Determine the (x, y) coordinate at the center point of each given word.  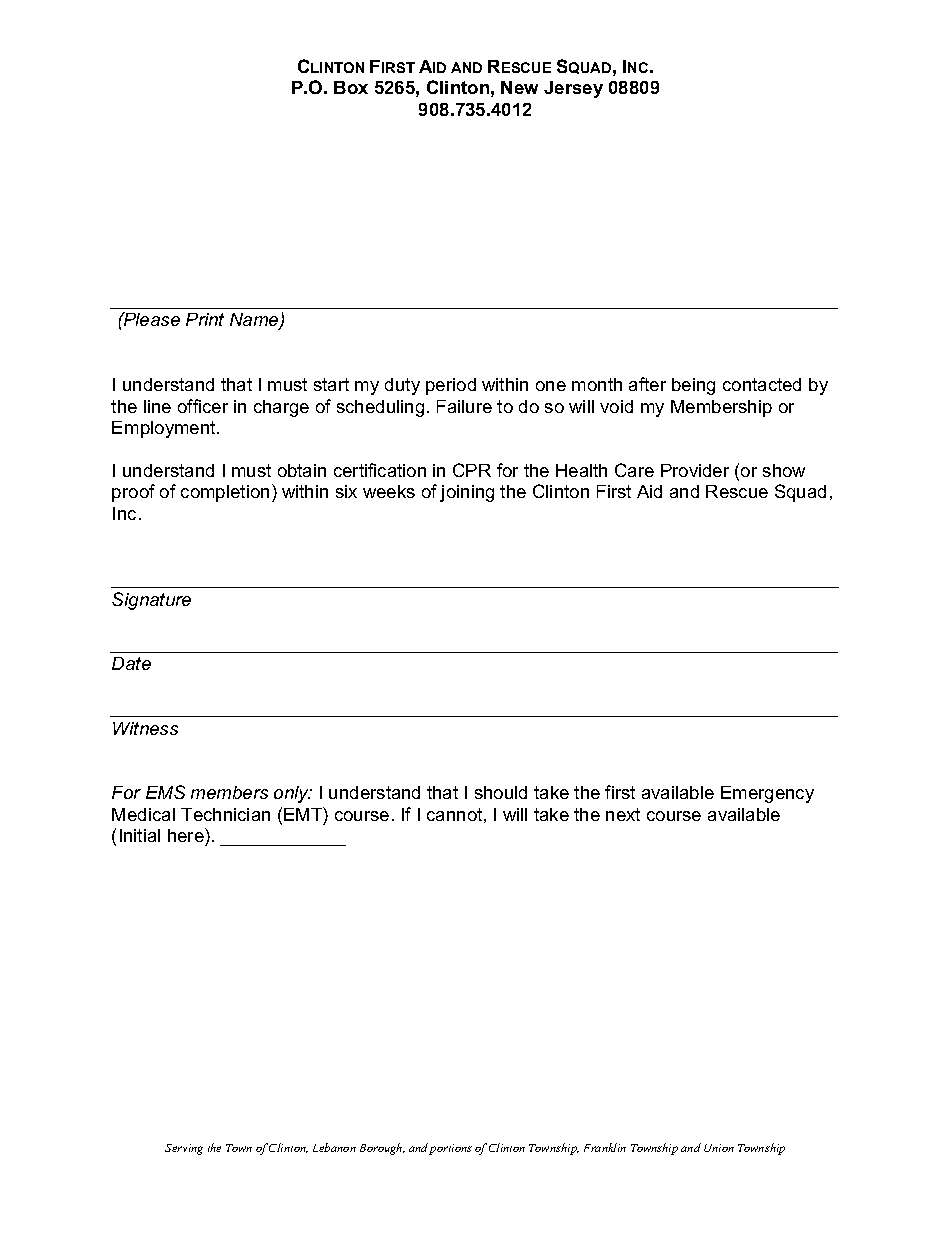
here (187, 835)
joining (467, 493)
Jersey (573, 89)
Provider (695, 470)
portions (450, 1149)
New (519, 87)
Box (351, 87)
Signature (151, 601)
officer (203, 406)
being (693, 386)
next (623, 814)
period (451, 386)
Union (719, 1148)
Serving (184, 1149)
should (501, 792)
